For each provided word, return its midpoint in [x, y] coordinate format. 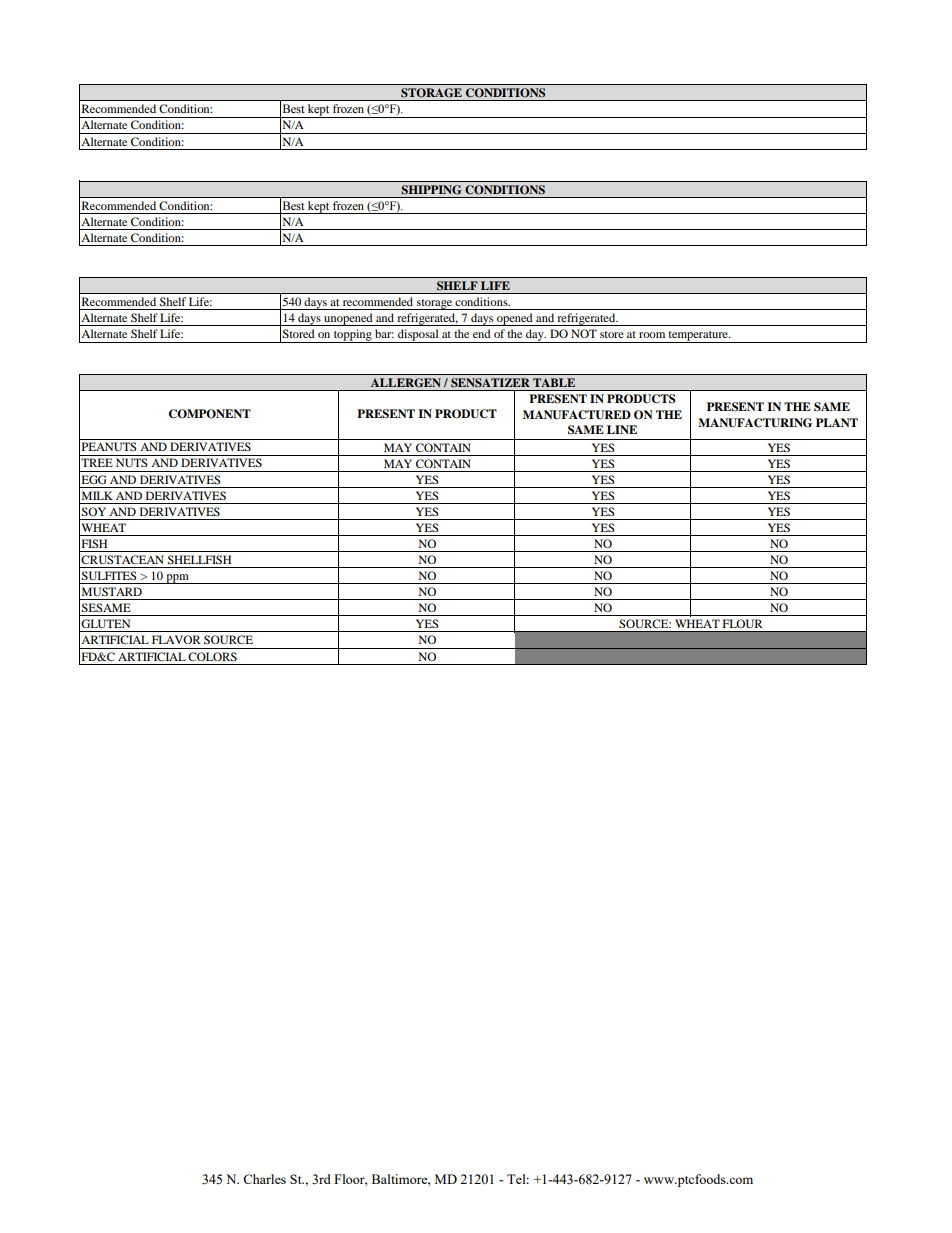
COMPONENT [210, 414]
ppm [177, 579]
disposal [418, 336]
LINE [622, 429]
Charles [264, 1179]
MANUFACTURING [755, 423]
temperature [698, 337]
